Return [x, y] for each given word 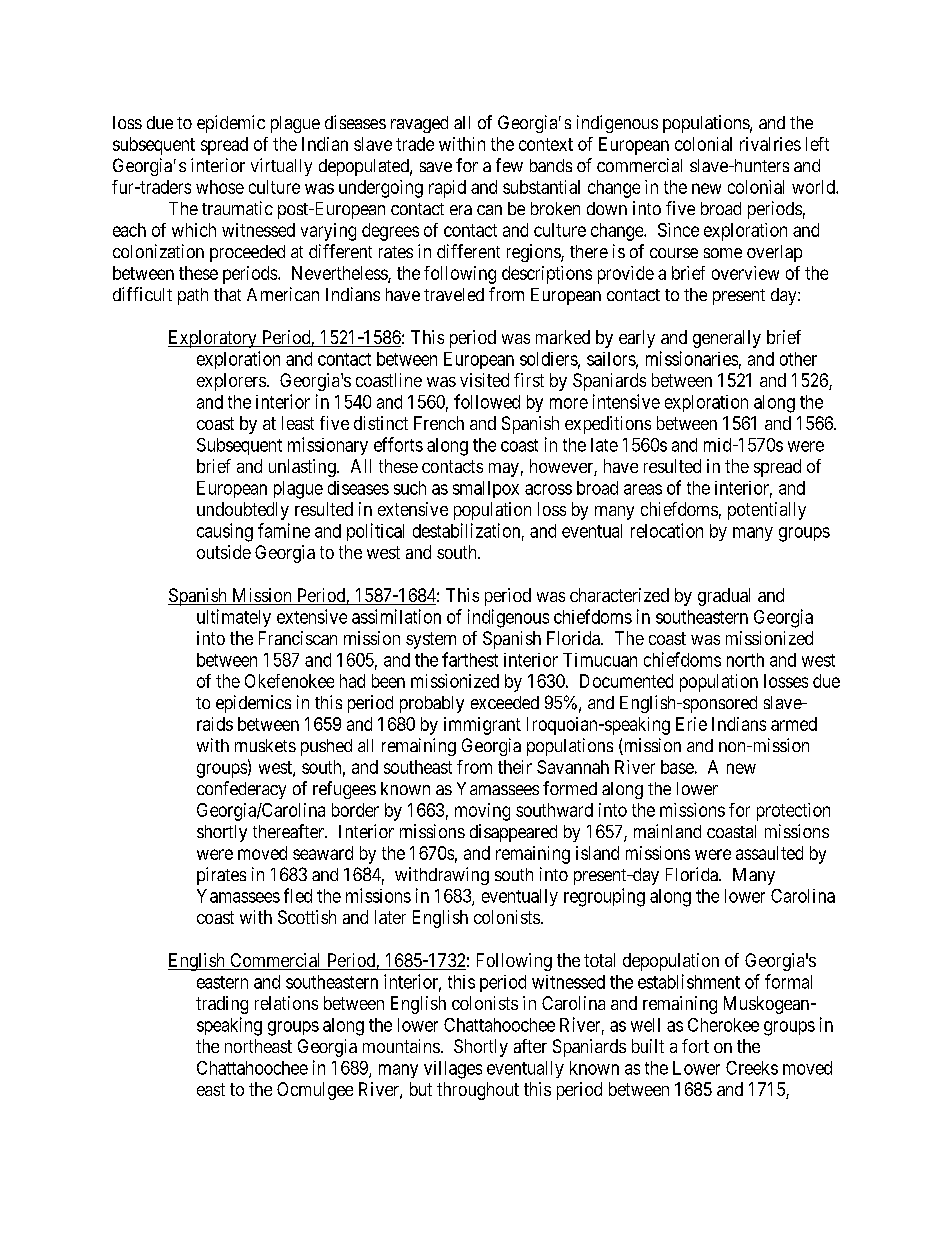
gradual [724, 597]
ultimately [234, 618]
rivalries [770, 144]
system [431, 640]
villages [453, 1070]
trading [222, 1005]
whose [220, 187]
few [509, 165]
